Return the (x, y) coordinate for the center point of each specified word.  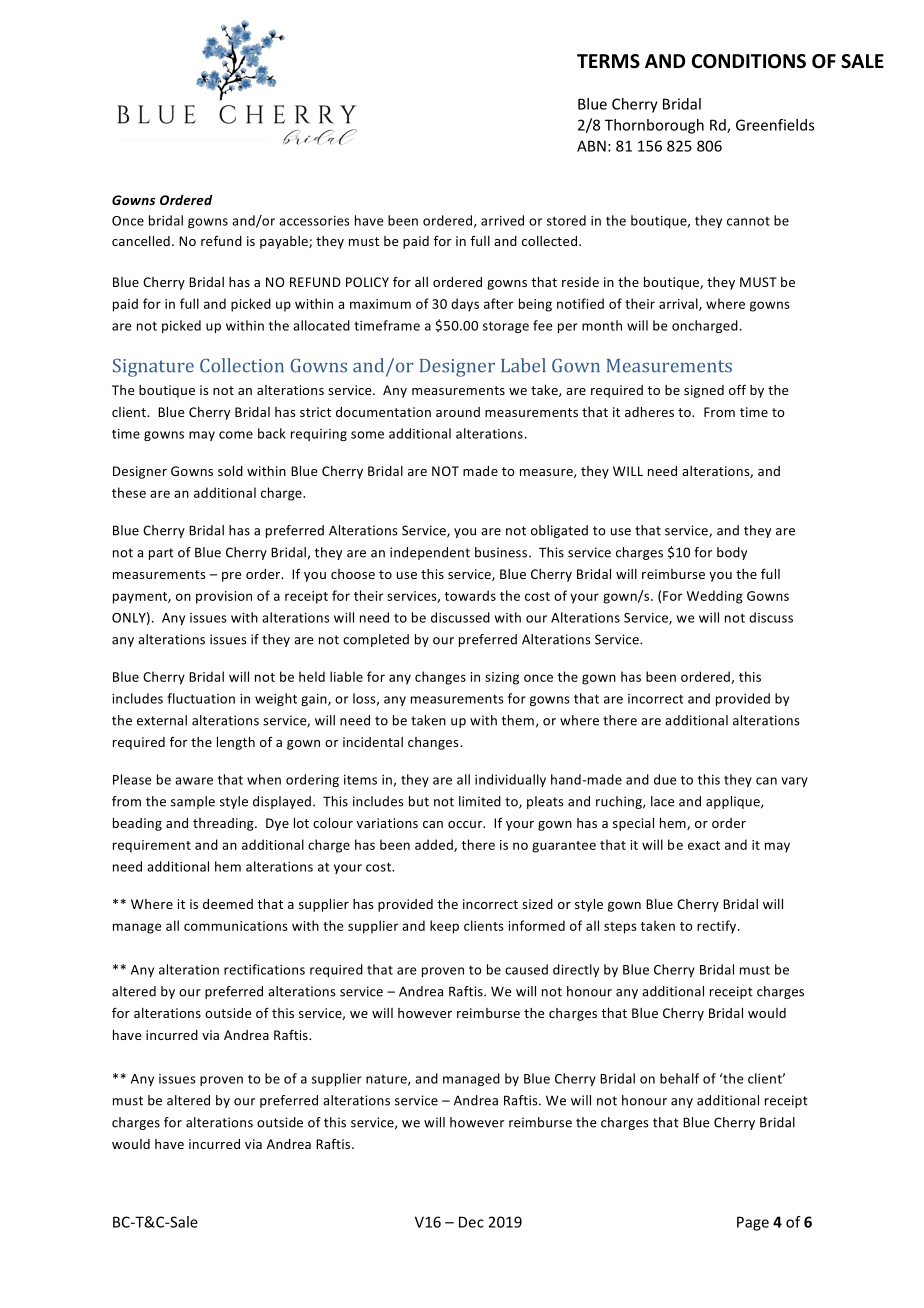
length (236, 743)
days (465, 305)
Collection (242, 365)
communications (236, 926)
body (732, 553)
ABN (591, 146)
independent (430, 553)
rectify (718, 927)
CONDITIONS (749, 61)
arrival (679, 304)
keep (444, 927)
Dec (471, 1222)
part (161, 554)
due (665, 779)
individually (510, 780)
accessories (314, 221)
